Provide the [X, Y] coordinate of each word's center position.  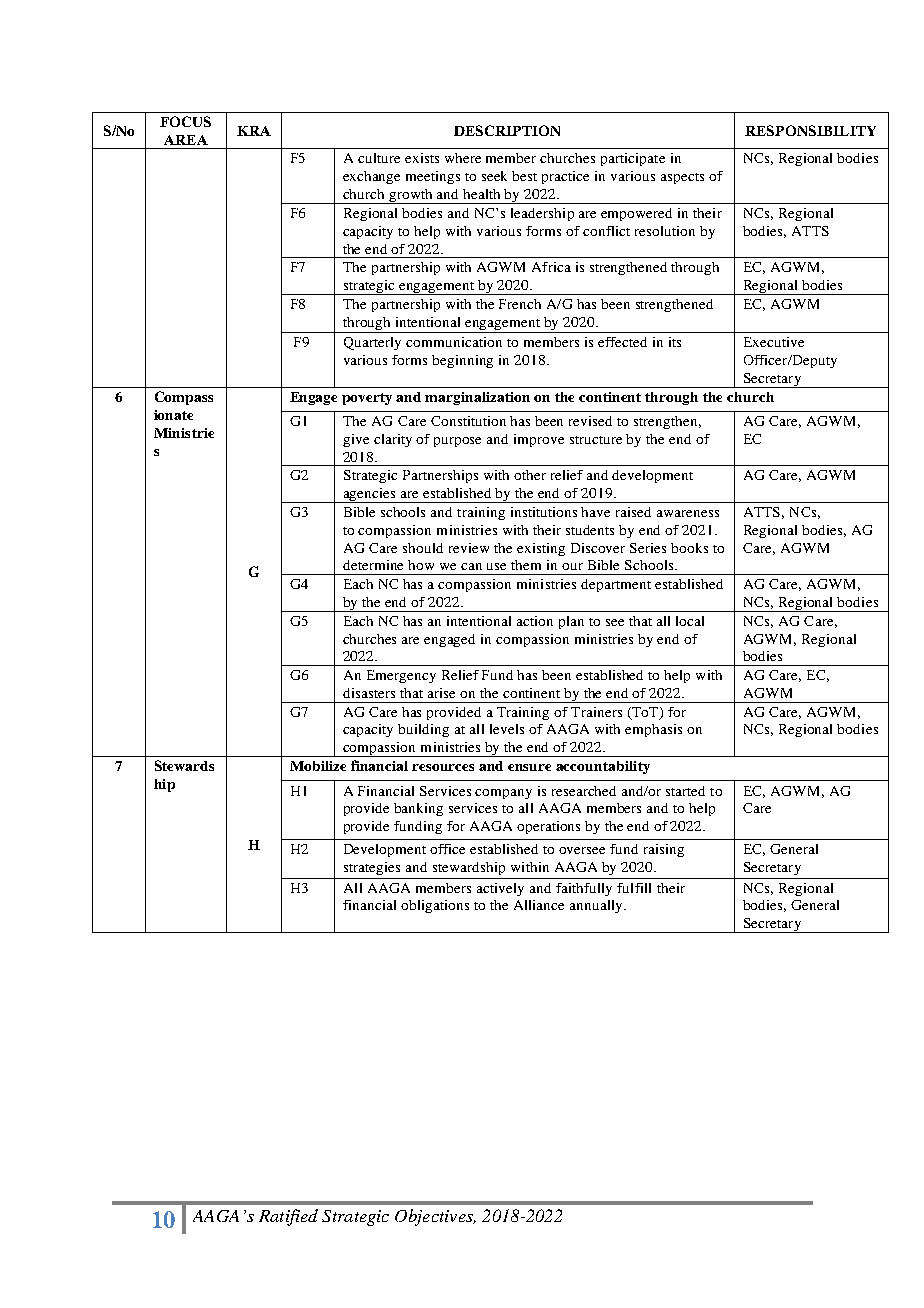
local [690, 621]
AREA [186, 140]
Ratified [288, 1217]
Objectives [435, 1217]
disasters [369, 693]
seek [494, 176]
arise [441, 693]
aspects [682, 178]
